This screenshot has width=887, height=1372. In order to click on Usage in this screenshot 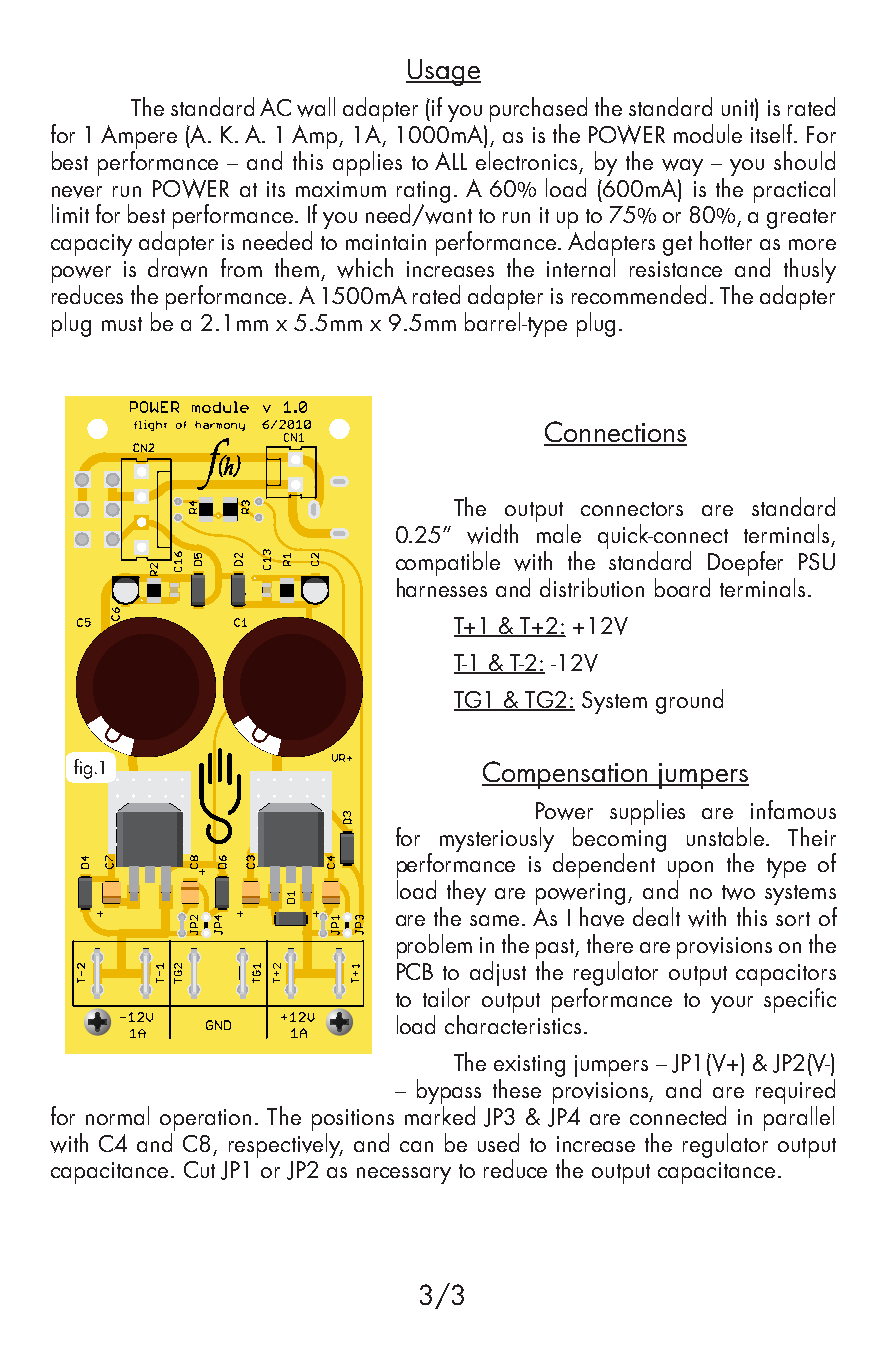, I will do `click(443, 72)`.
